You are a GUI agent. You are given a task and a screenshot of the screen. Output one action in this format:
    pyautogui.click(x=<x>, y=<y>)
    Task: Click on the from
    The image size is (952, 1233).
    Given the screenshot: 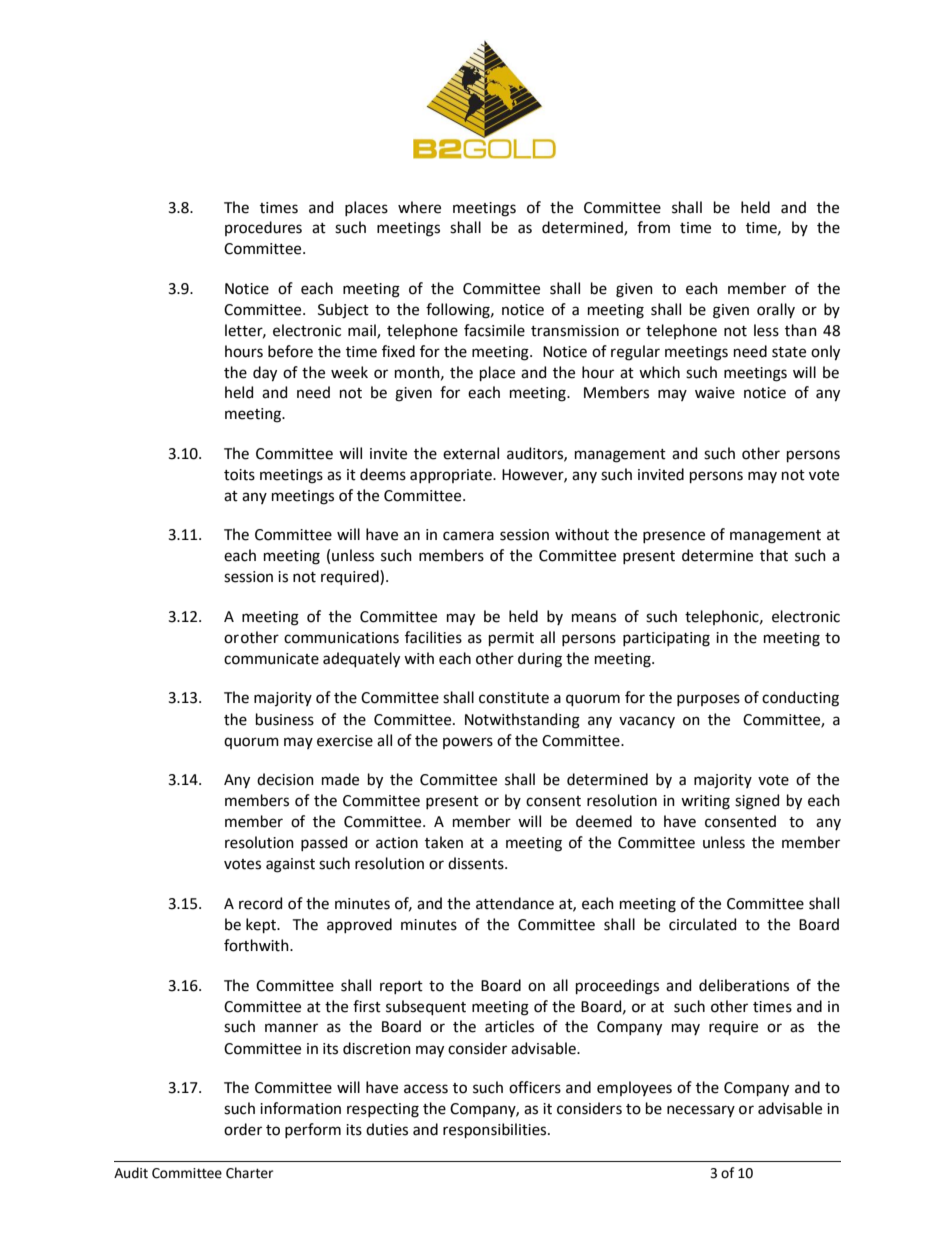 What is the action you would take?
    pyautogui.click(x=653, y=227)
